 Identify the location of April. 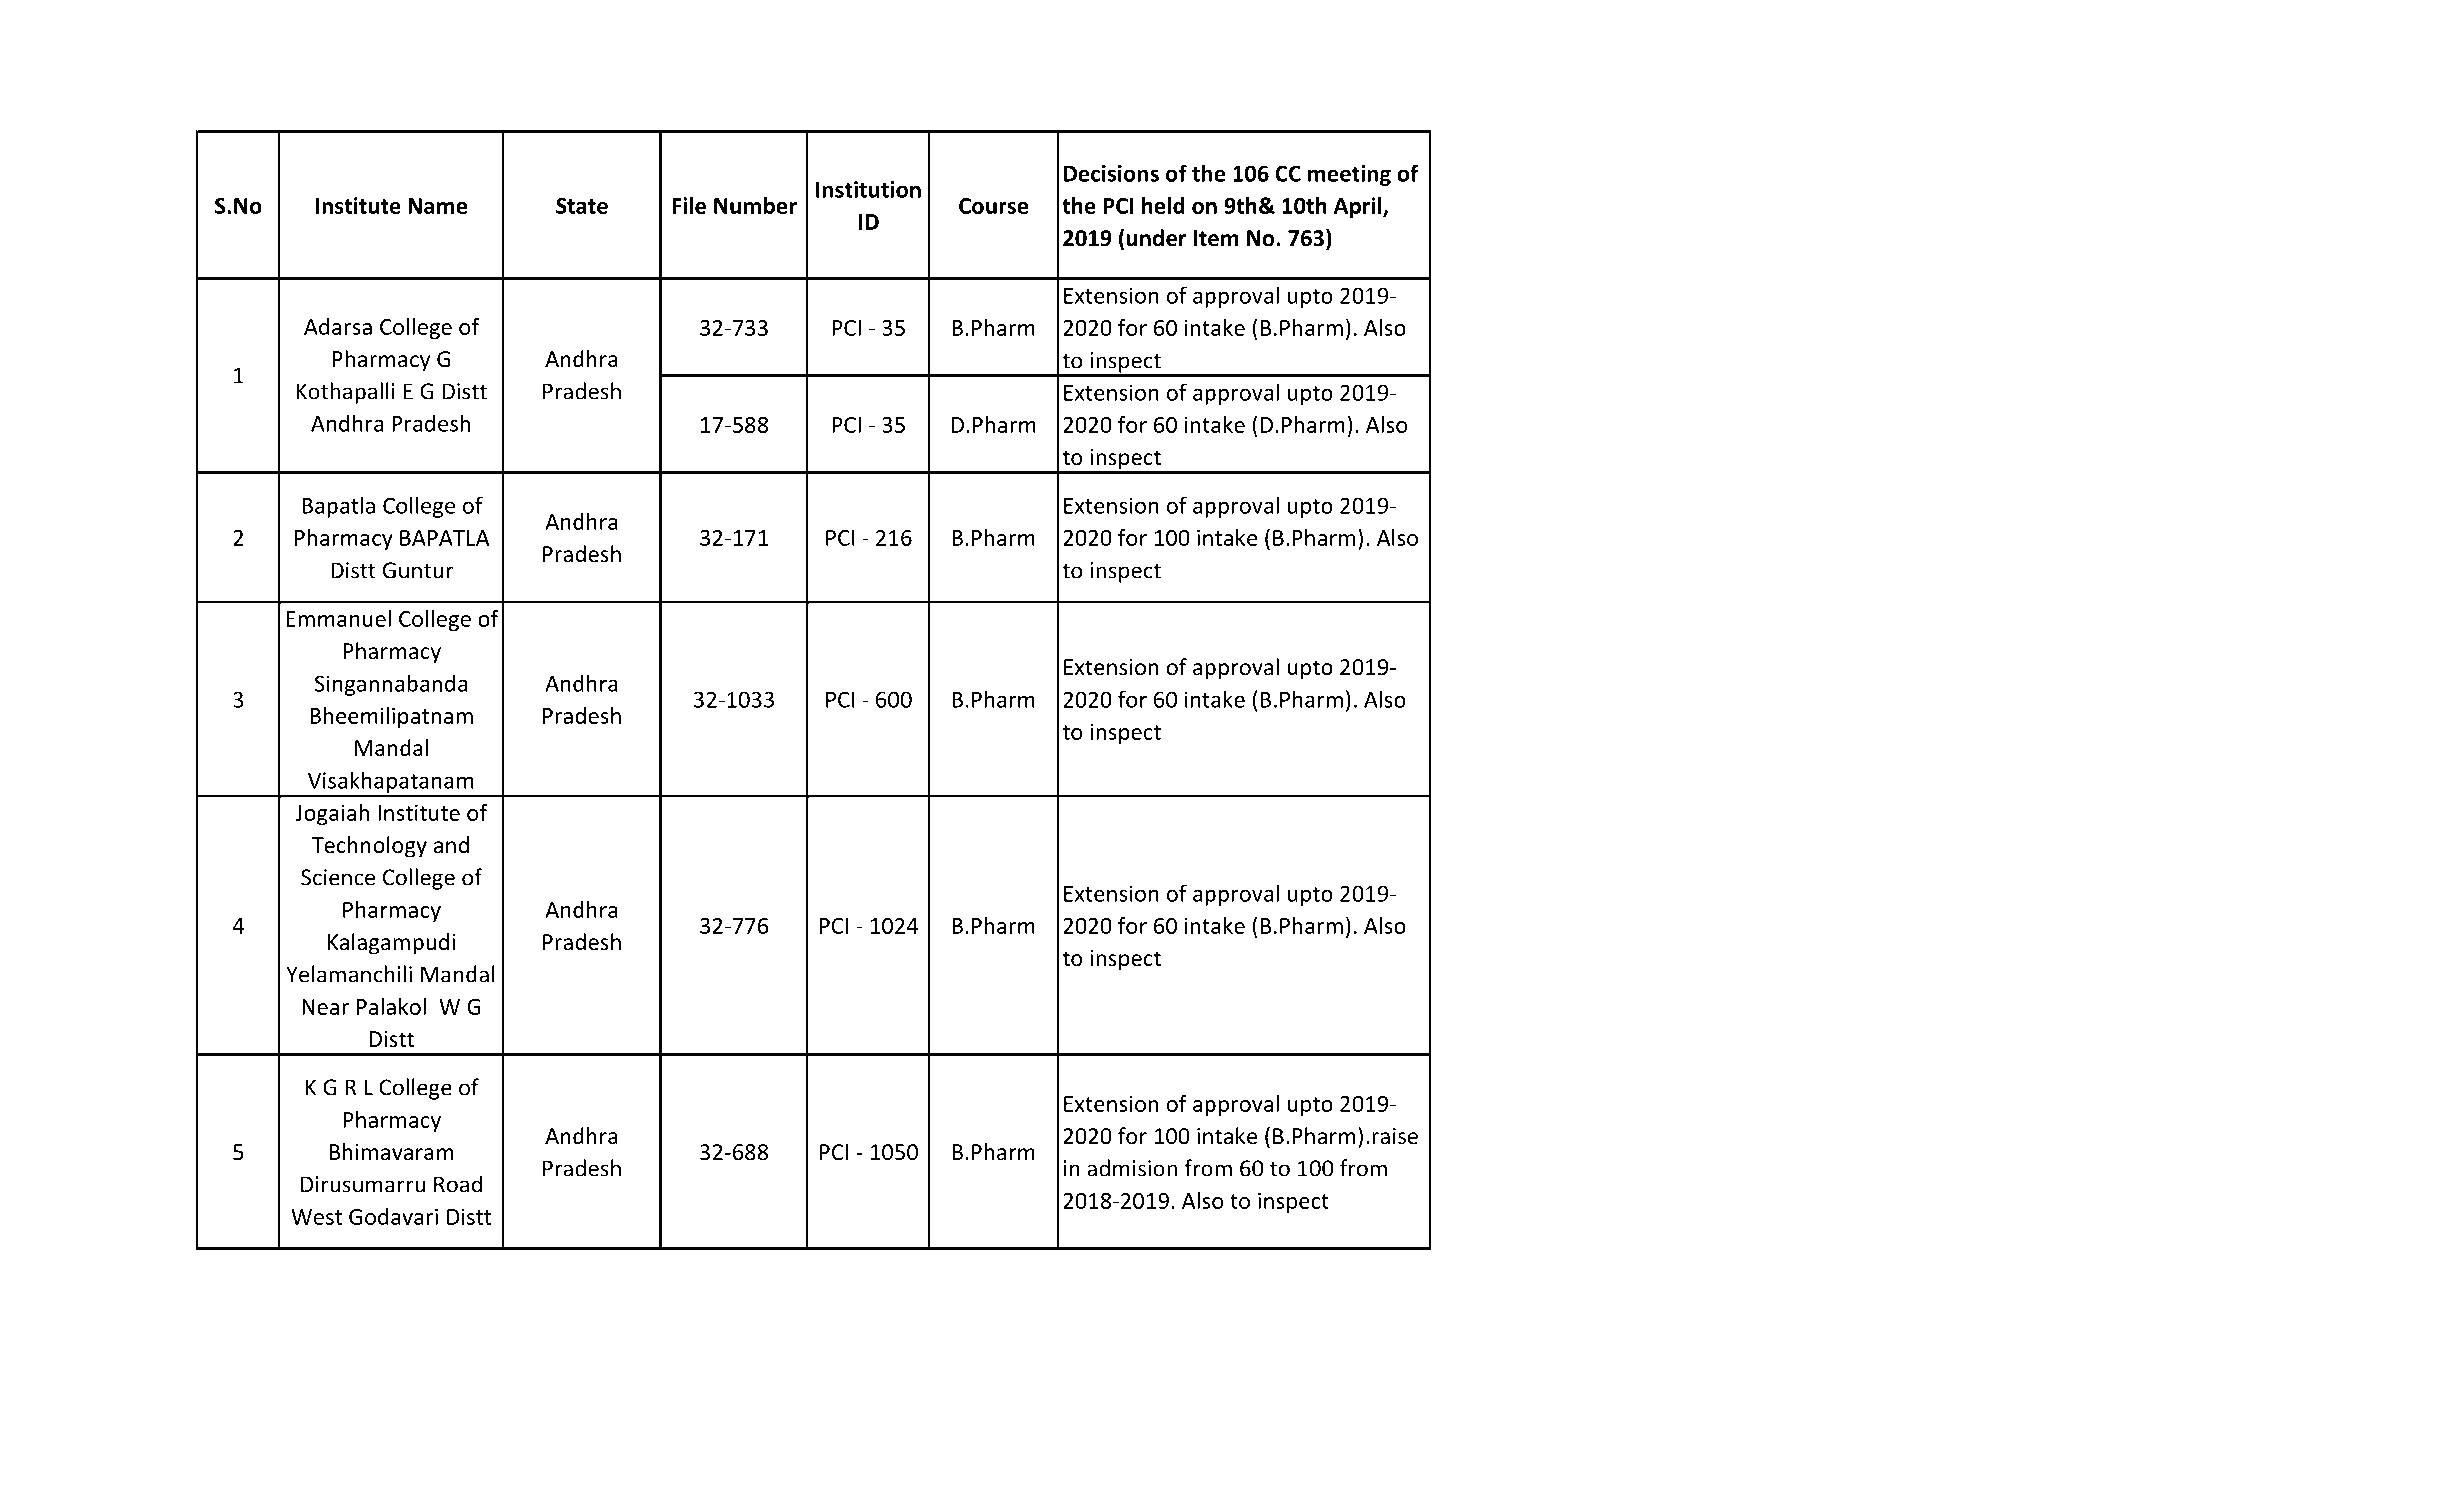
(1359, 207).
